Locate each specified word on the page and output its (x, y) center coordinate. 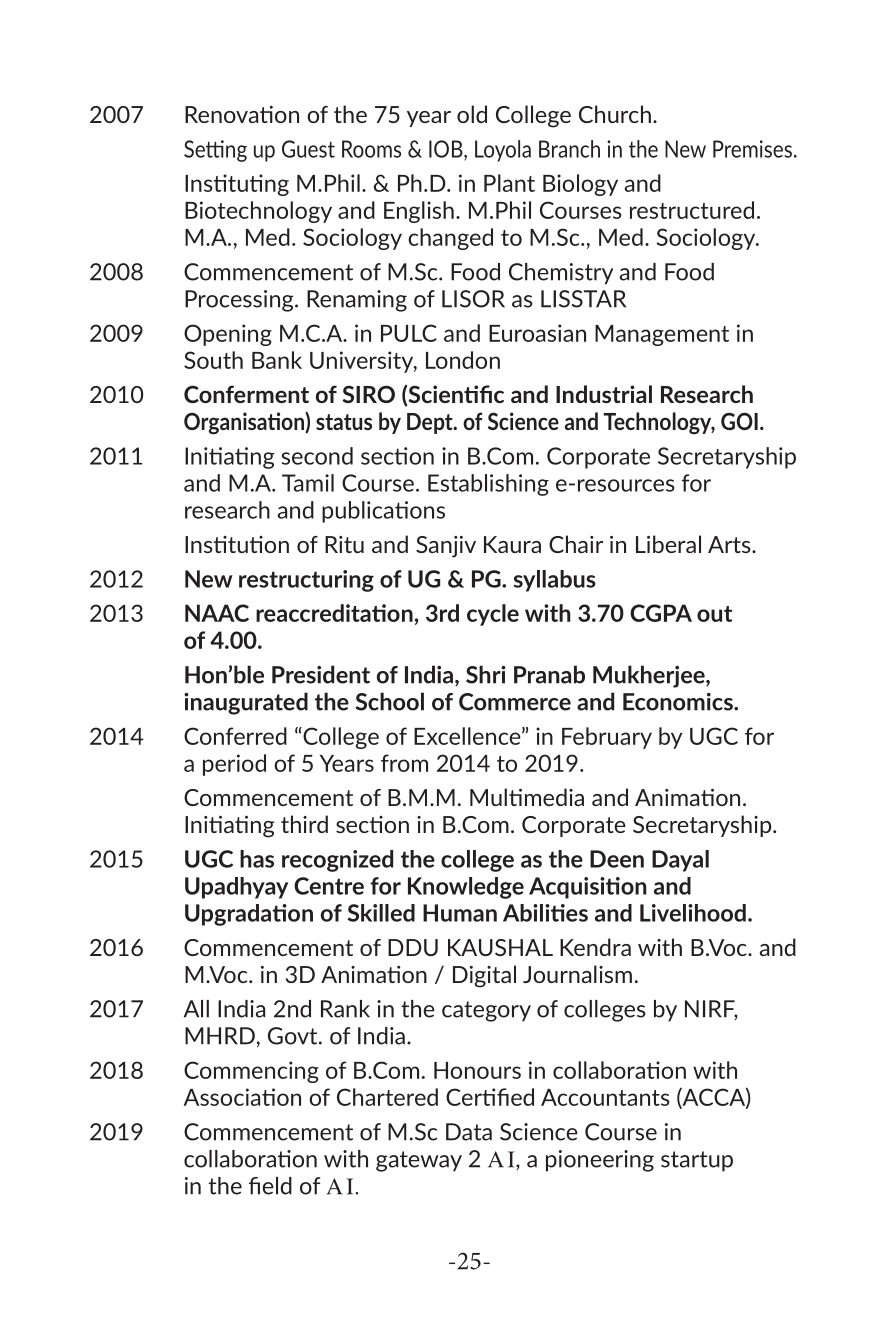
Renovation (242, 114)
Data (469, 1132)
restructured (692, 210)
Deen (617, 859)
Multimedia (527, 797)
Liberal (668, 544)
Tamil (308, 483)
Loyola (503, 151)
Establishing (488, 485)
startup (697, 1161)
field (270, 1186)
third (304, 824)
